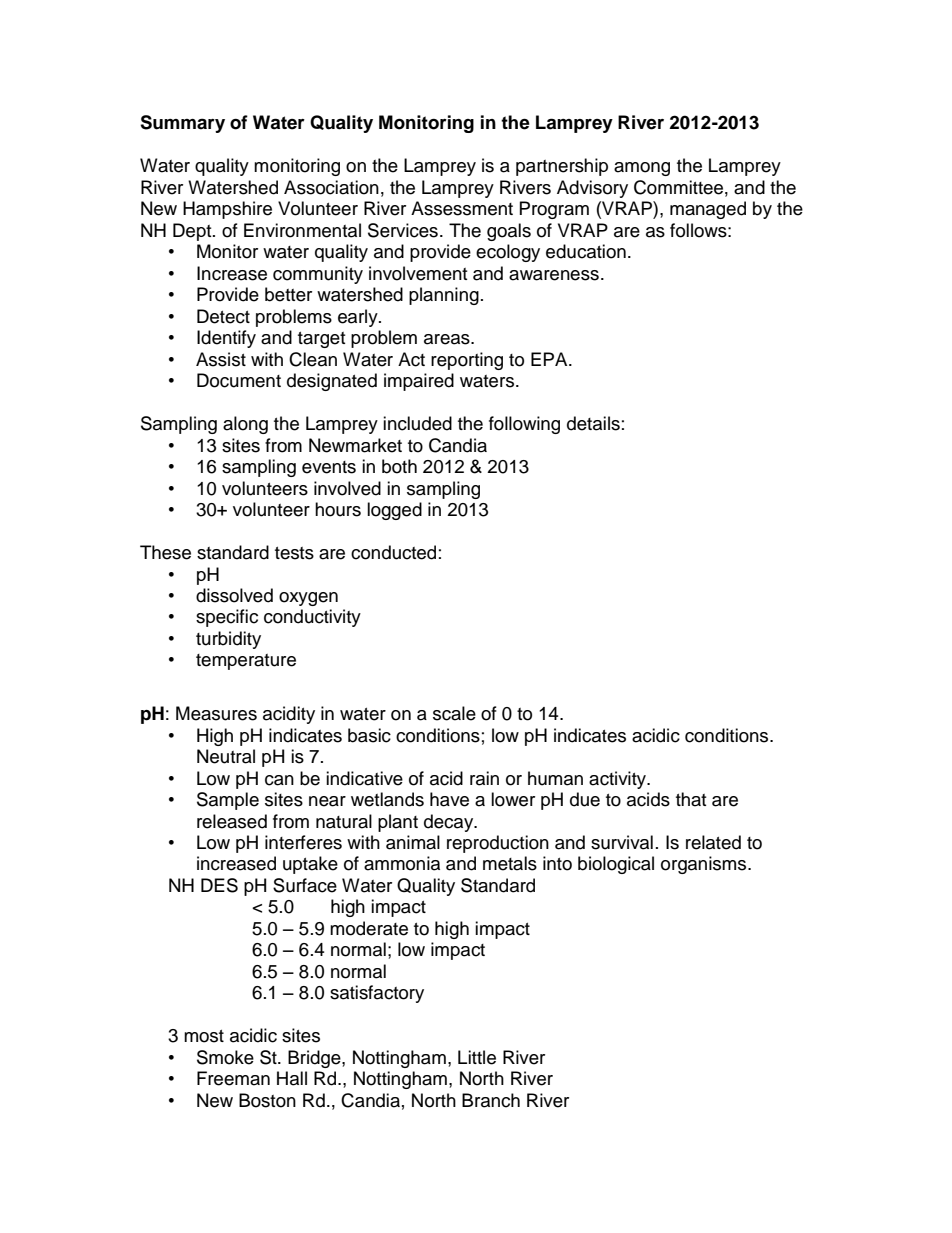 The image size is (952, 1233). Describe the element at coordinates (182, 124) in the image. I see `Summary` at that location.
